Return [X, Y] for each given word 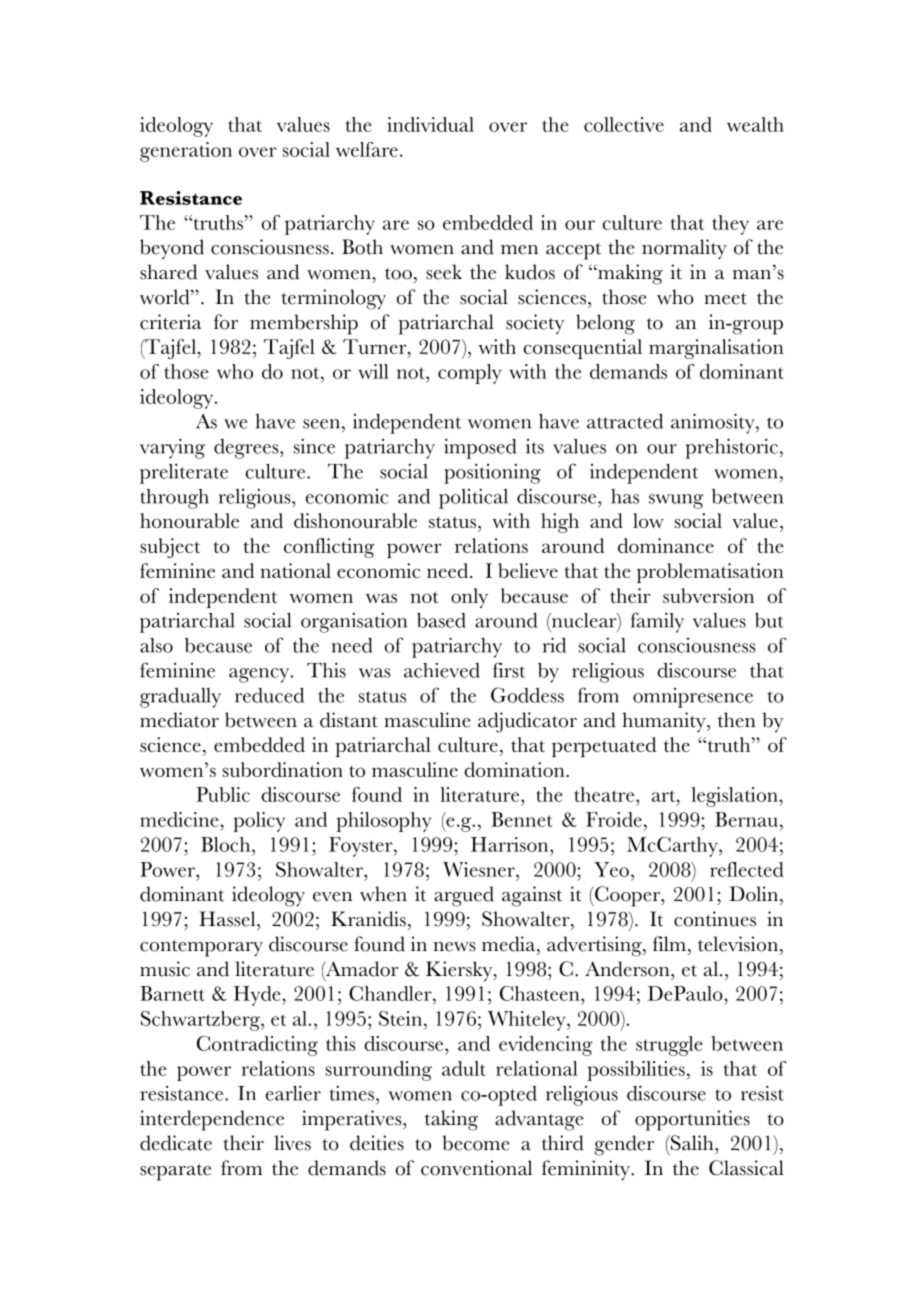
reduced [269, 695]
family [657, 622]
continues [715, 919]
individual [430, 124]
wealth [755, 124]
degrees [247, 449]
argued [464, 896]
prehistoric [731, 448]
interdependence [212, 1120]
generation [186, 152]
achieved [442, 670]
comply [470, 374]
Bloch [227, 844]
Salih [692, 1143]
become [475, 1143]
